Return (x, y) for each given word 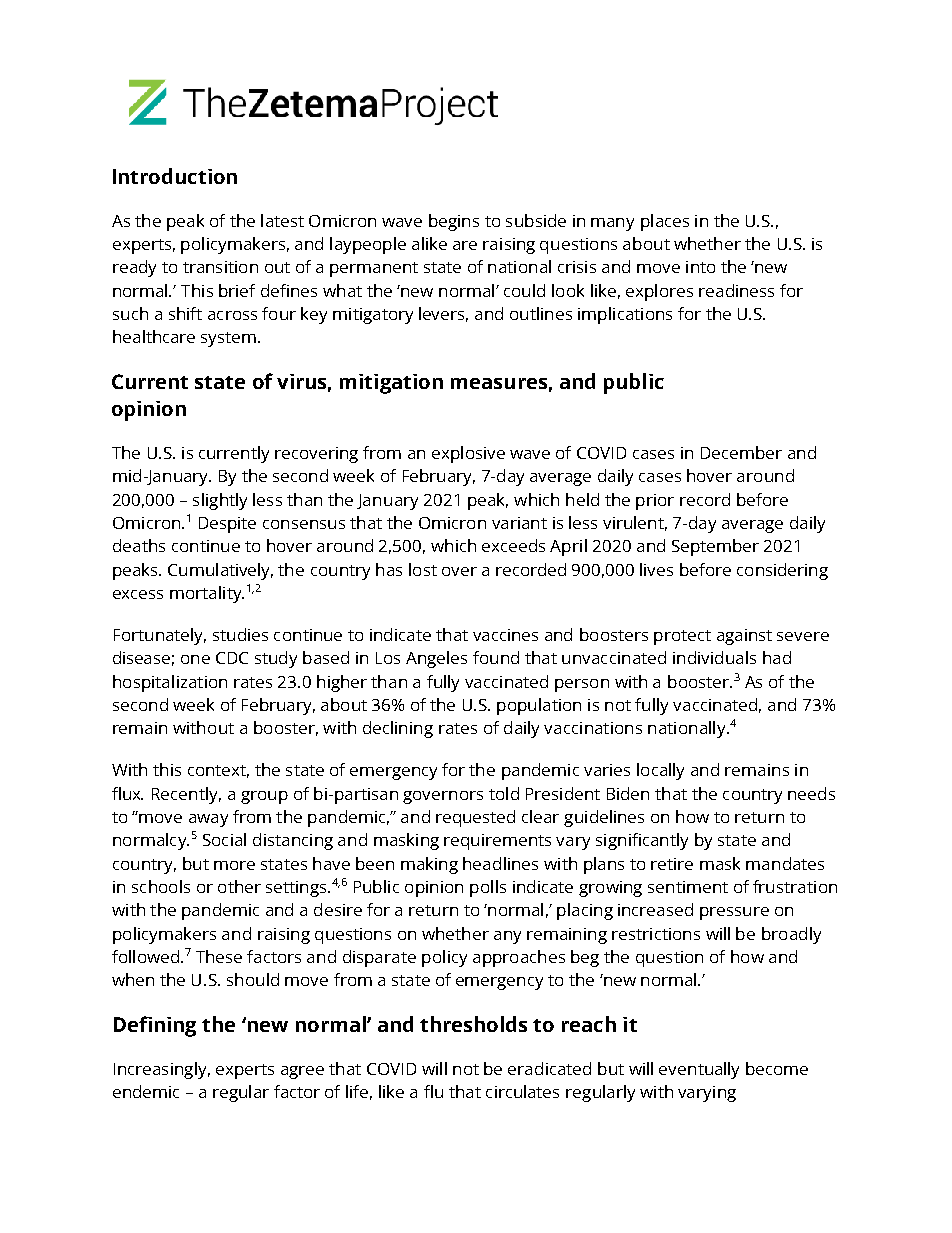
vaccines (505, 635)
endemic (146, 1091)
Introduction (175, 176)
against (744, 637)
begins (454, 222)
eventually (699, 1070)
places (665, 222)
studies (240, 634)
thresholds (473, 1024)
